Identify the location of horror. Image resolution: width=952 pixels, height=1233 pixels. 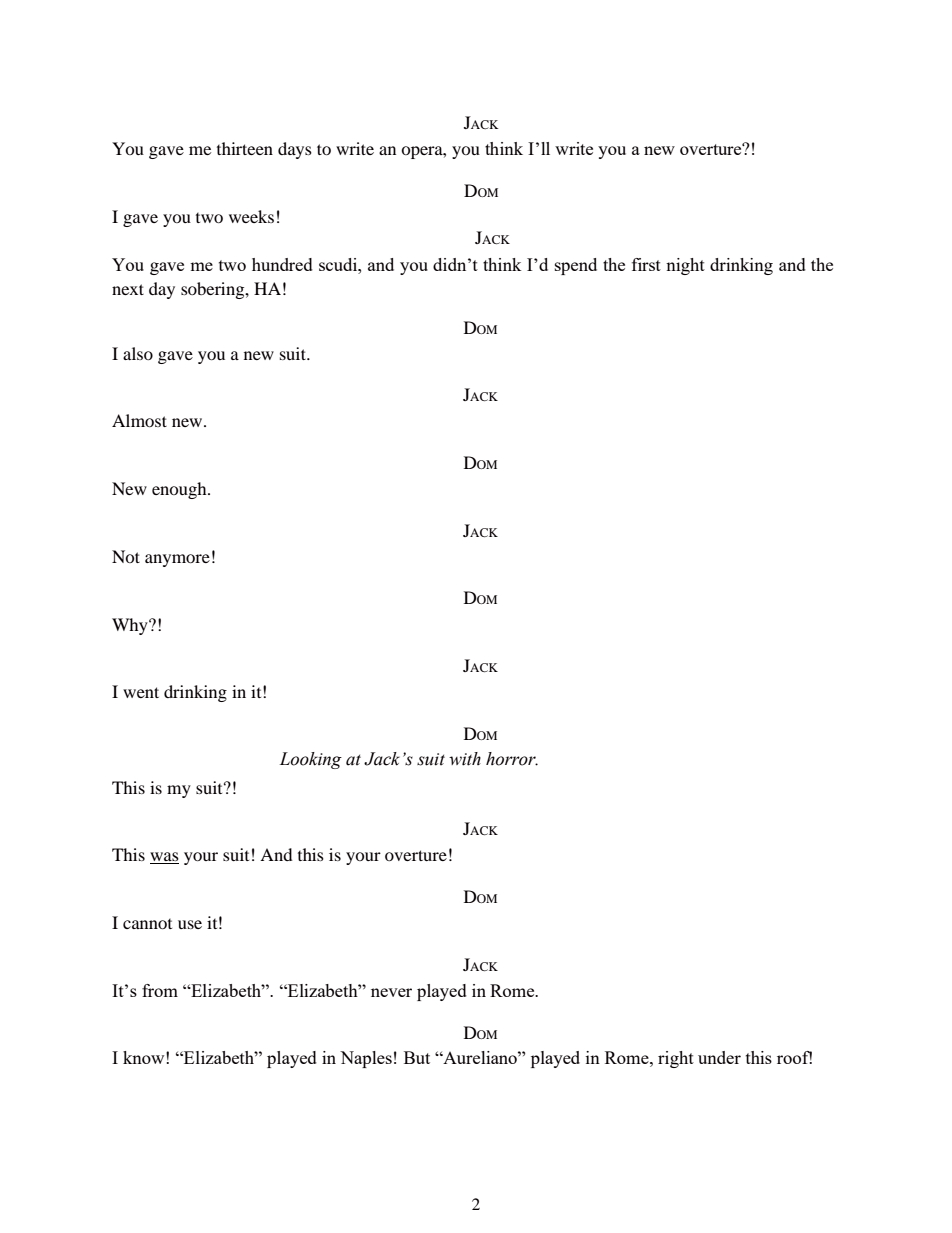
(512, 759).
